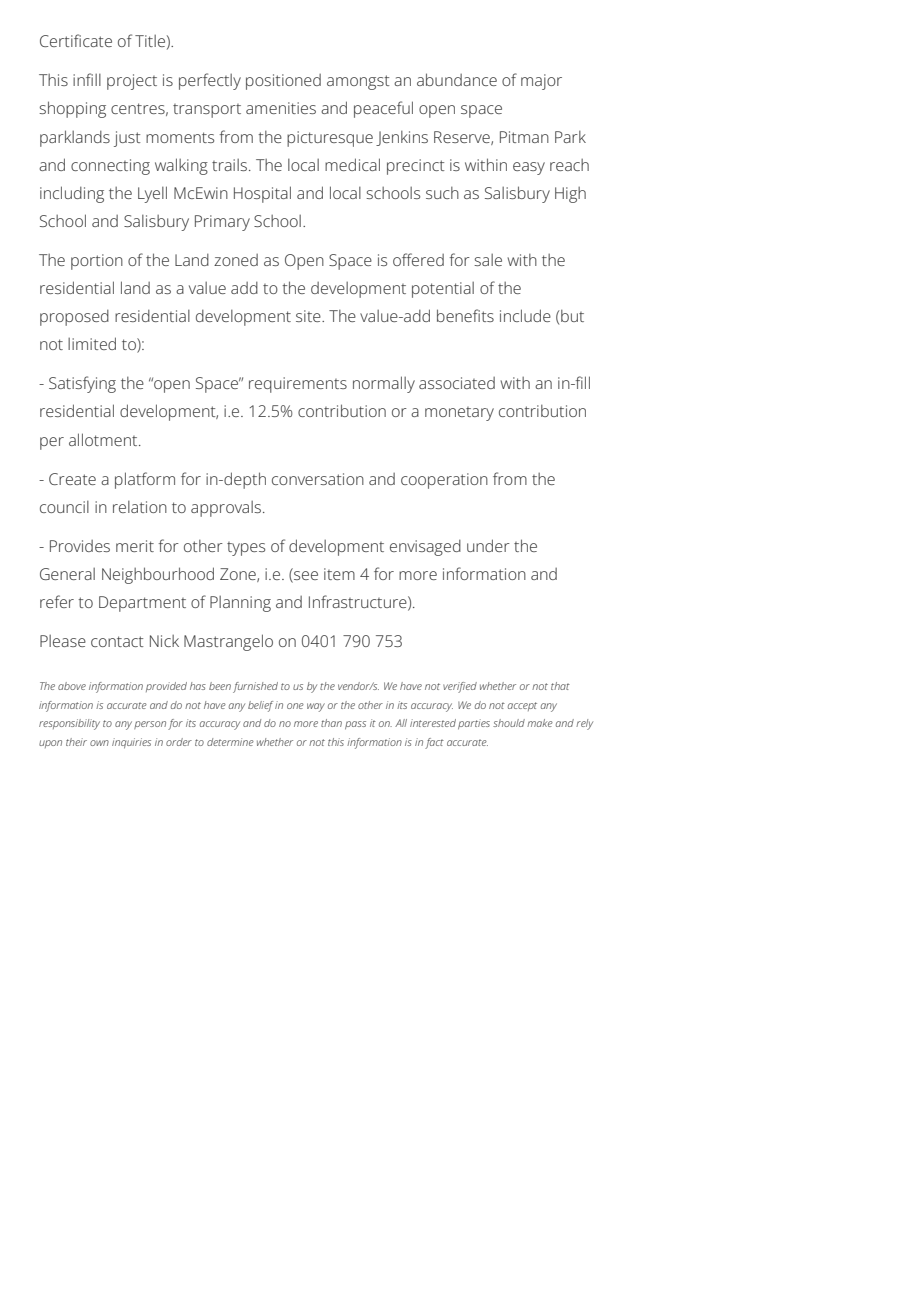 The image size is (924, 1303). What do you see at coordinates (99, 743) in the screenshot?
I see `own` at bounding box center [99, 743].
